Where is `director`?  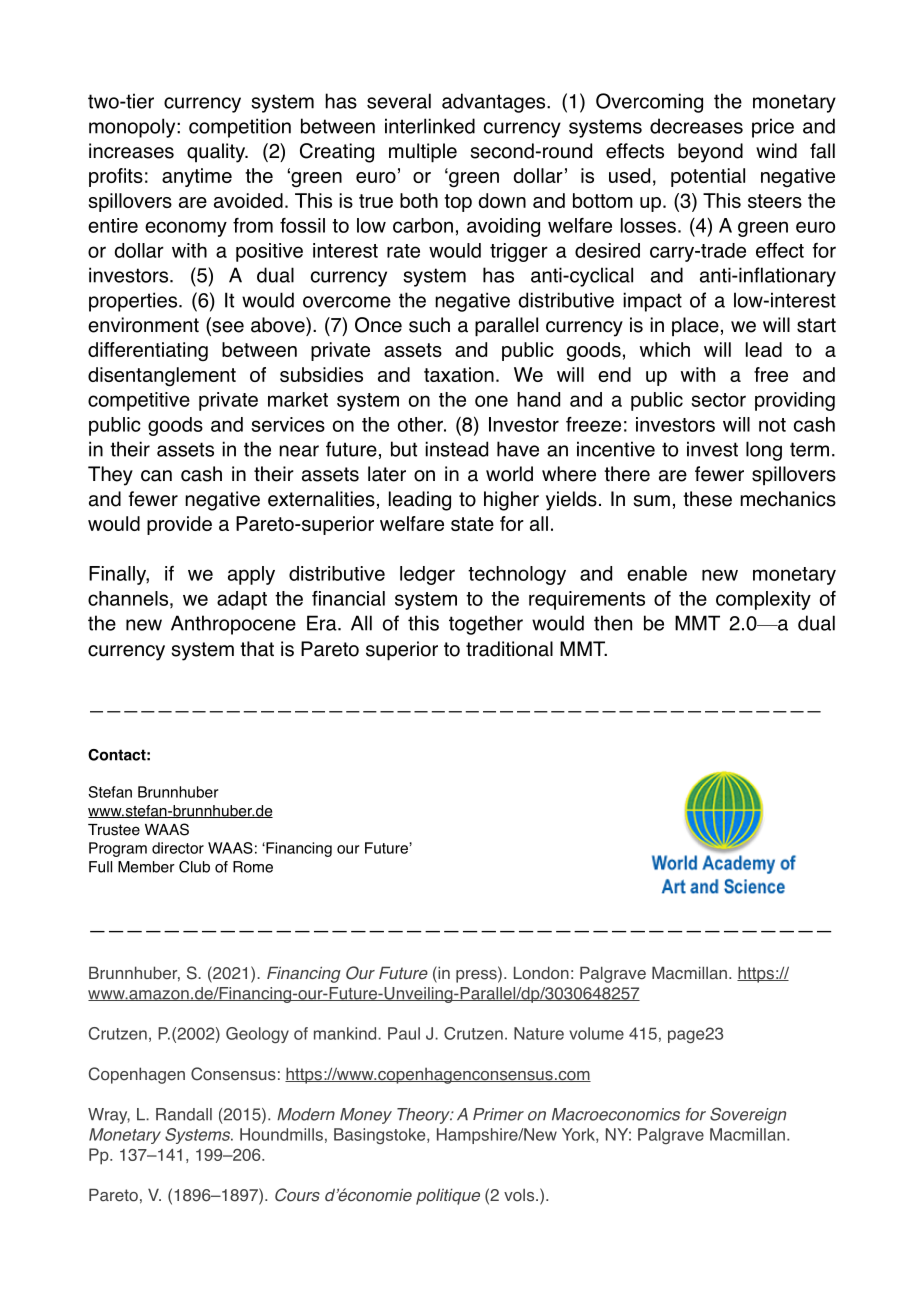
director is located at coordinates (178, 848).
